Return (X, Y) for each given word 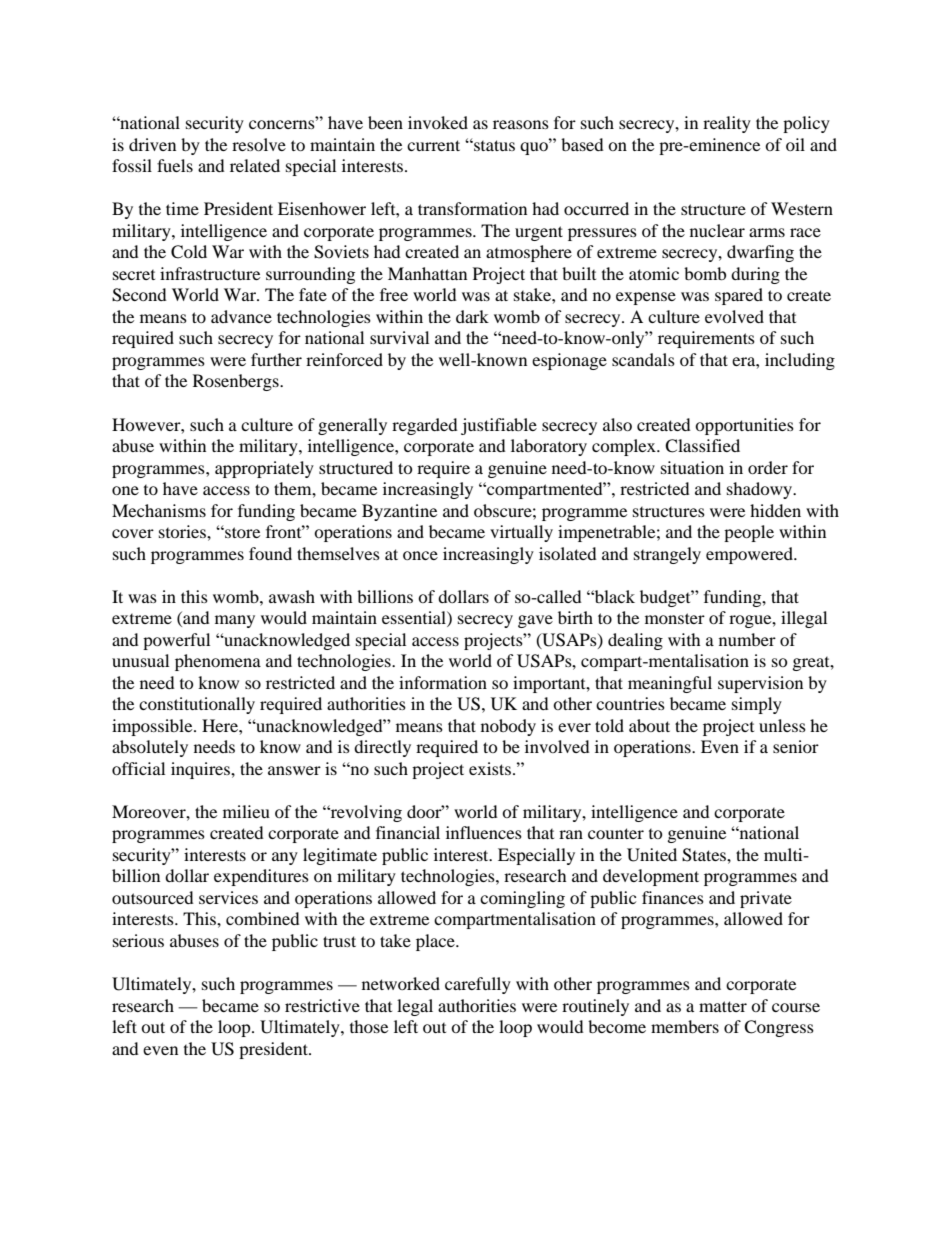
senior (796, 746)
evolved (734, 316)
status (493, 145)
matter (723, 1006)
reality (727, 124)
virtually (521, 533)
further (276, 359)
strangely (667, 555)
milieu (246, 811)
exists (490, 768)
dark (472, 316)
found (270, 553)
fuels (175, 165)
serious (138, 940)
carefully (478, 985)
